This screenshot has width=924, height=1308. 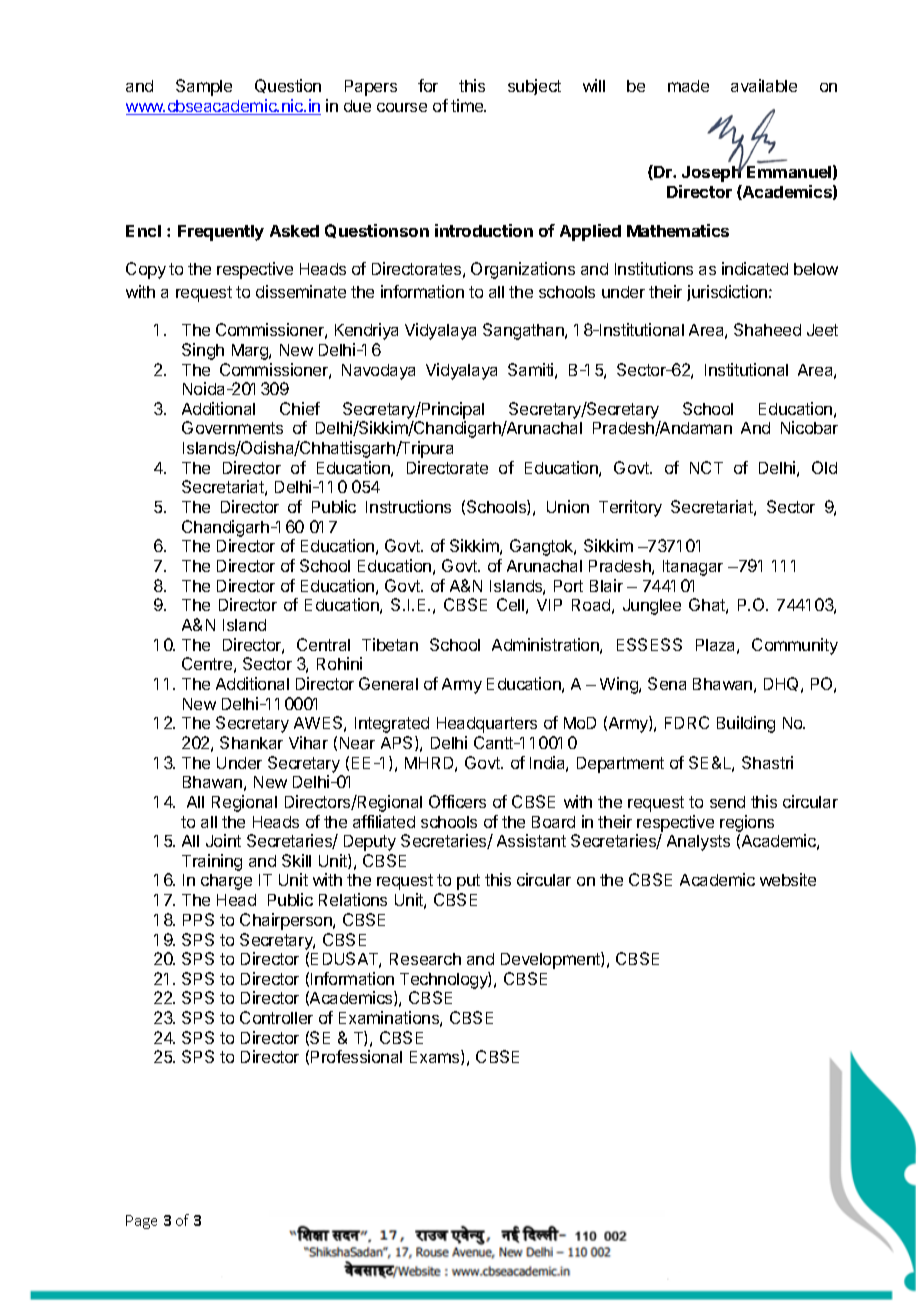 What do you see at coordinates (323, 644) in the screenshot?
I see `Central` at bounding box center [323, 644].
